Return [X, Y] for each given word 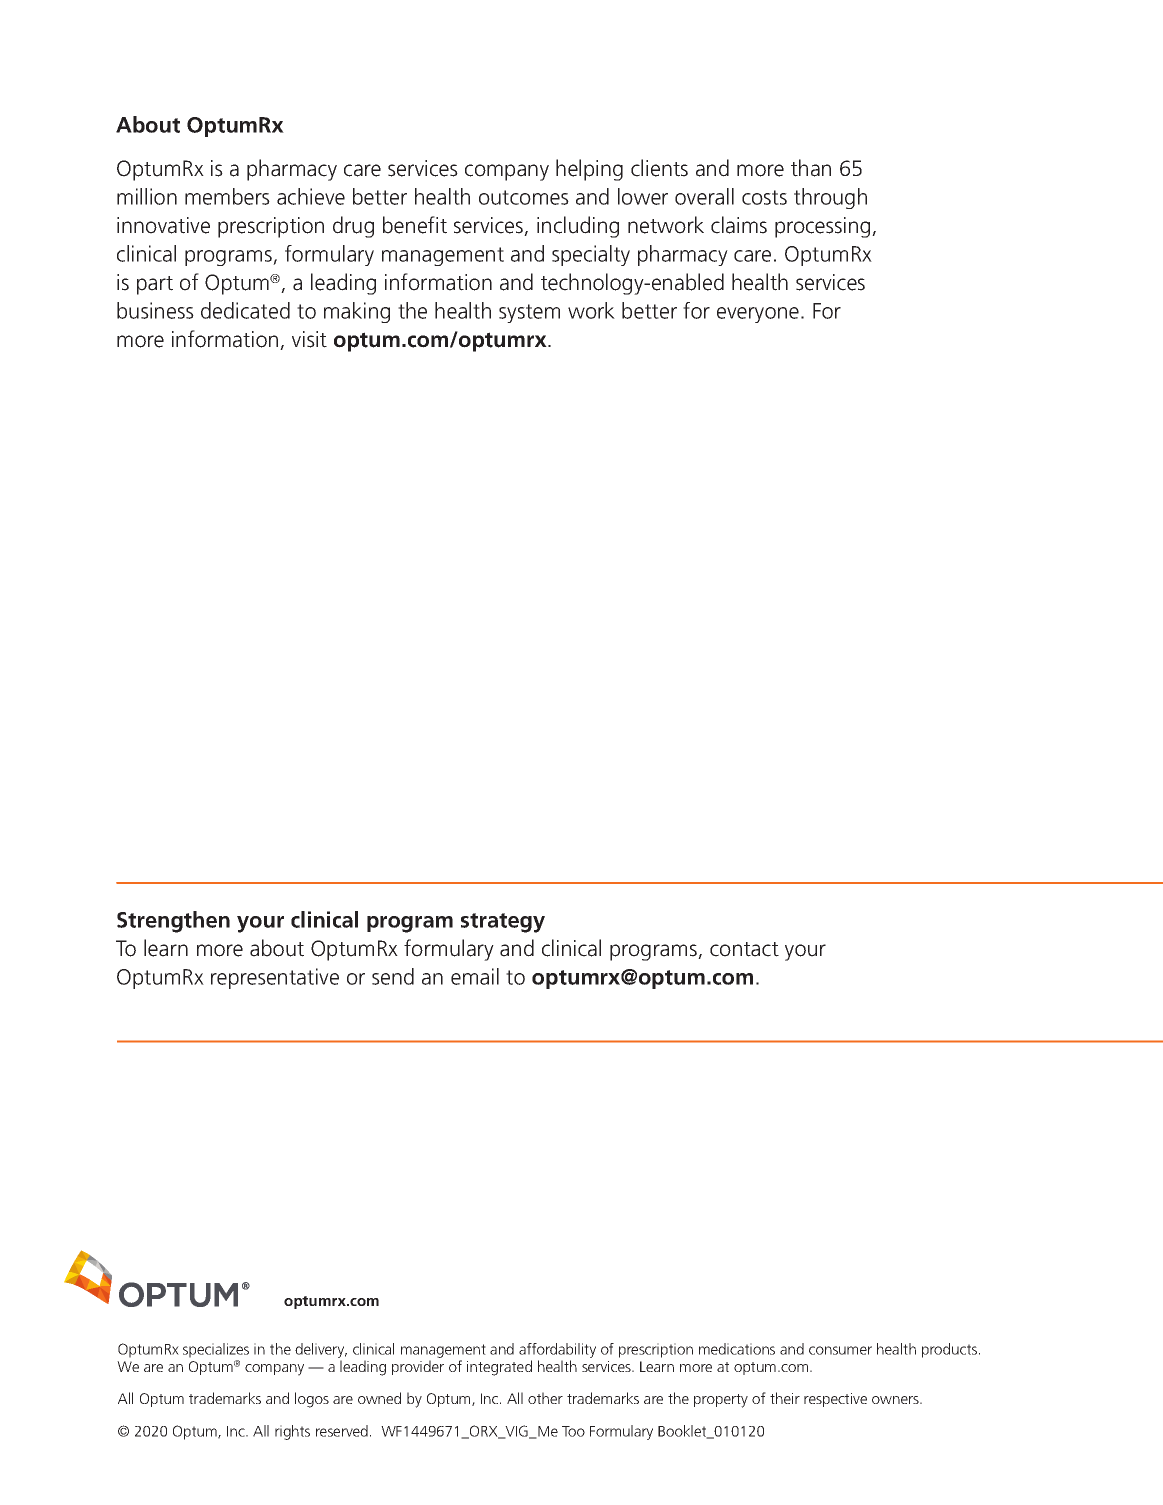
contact [744, 949]
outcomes [524, 197]
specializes [216, 1352]
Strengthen [173, 922]
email [475, 976]
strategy [503, 923]
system [529, 313]
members [227, 196]
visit [309, 339]
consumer [840, 1350]
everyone [758, 315]
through [830, 198]
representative [275, 978]
